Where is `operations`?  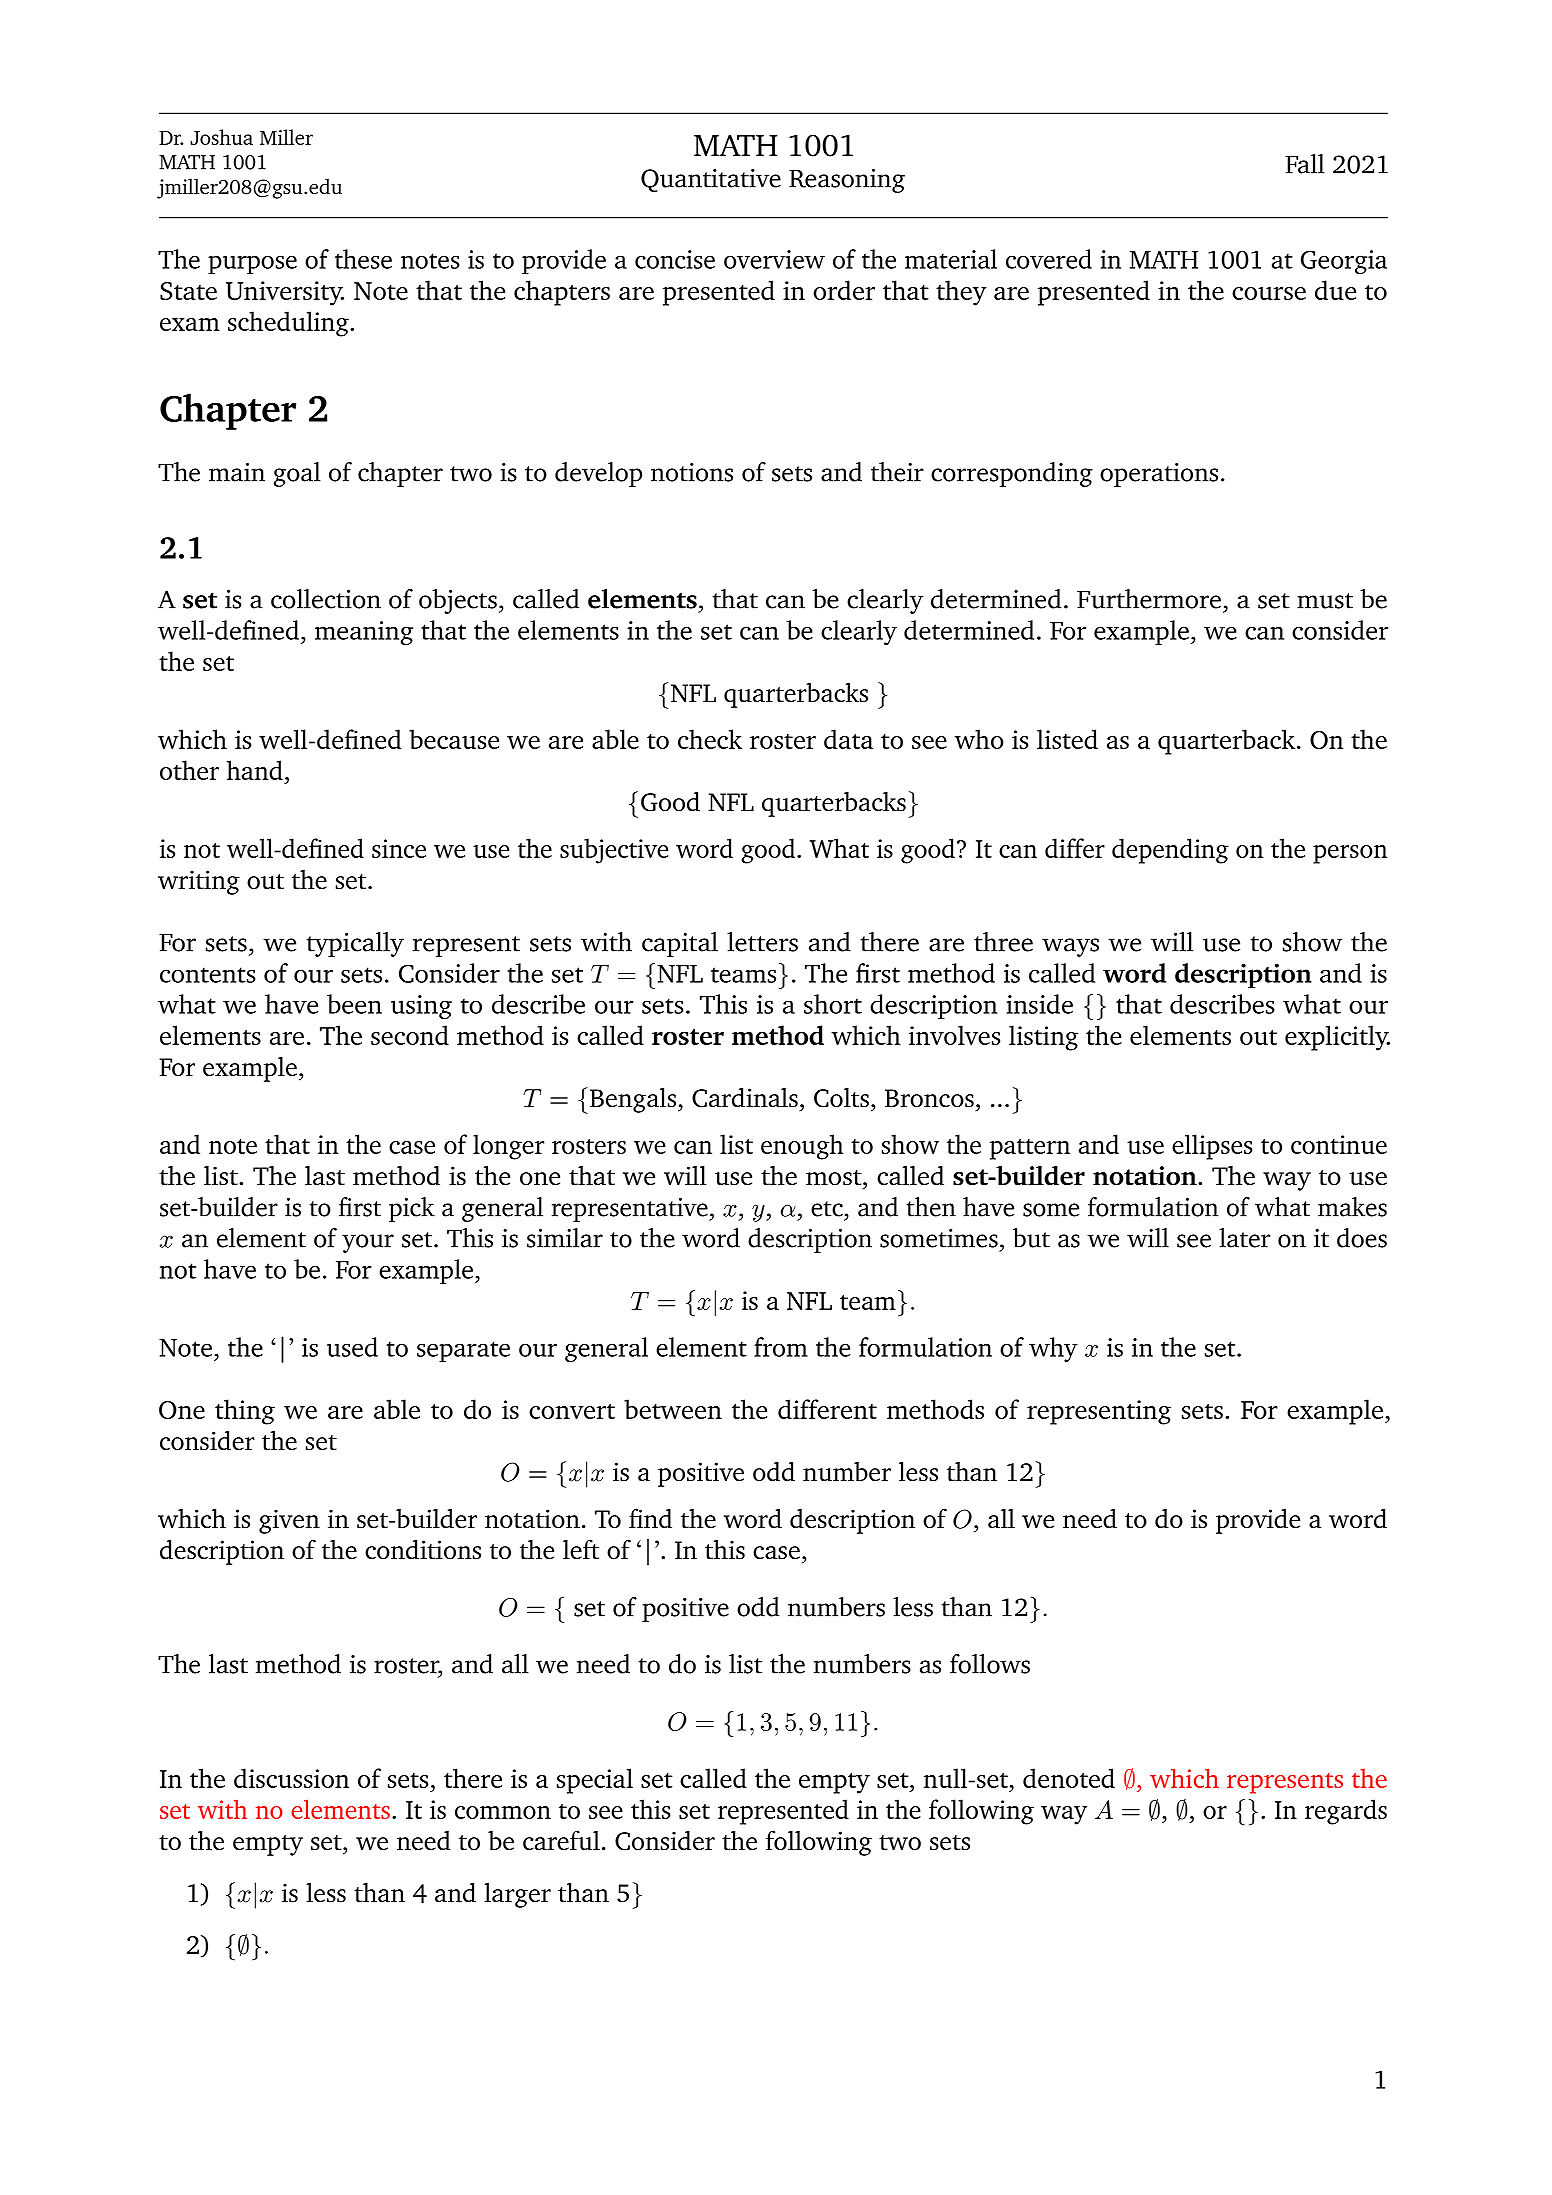
operations is located at coordinates (1159, 475).
